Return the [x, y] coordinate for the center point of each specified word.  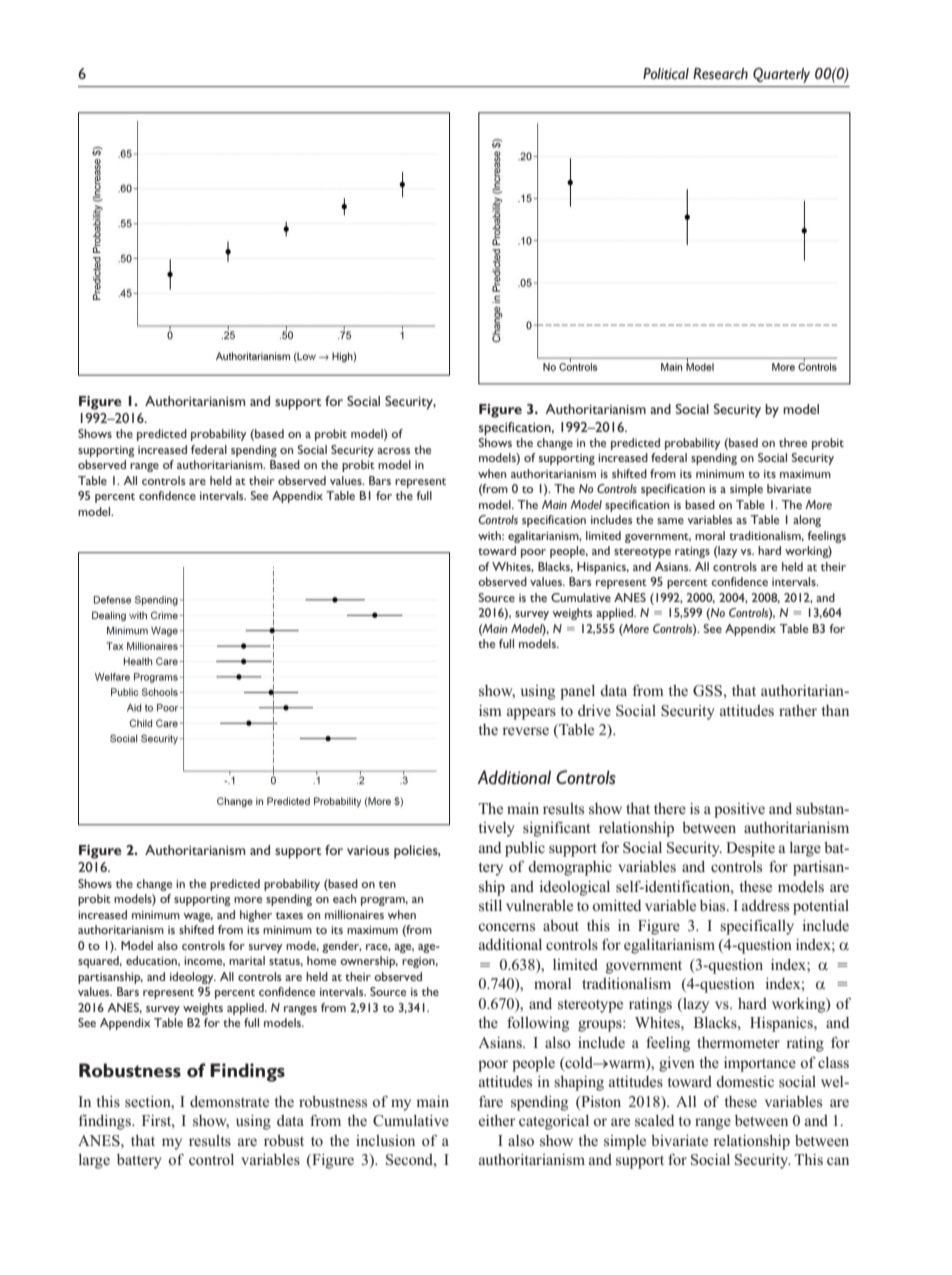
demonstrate [229, 1102]
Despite [750, 849]
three [793, 442]
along [807, 521]
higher [256, 916]
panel [577, 692]
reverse [525, 731]
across [394, 451]
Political [666, 74]
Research [720, 74]
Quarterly [781, 75]
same [670, 521]
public [525, 849]
